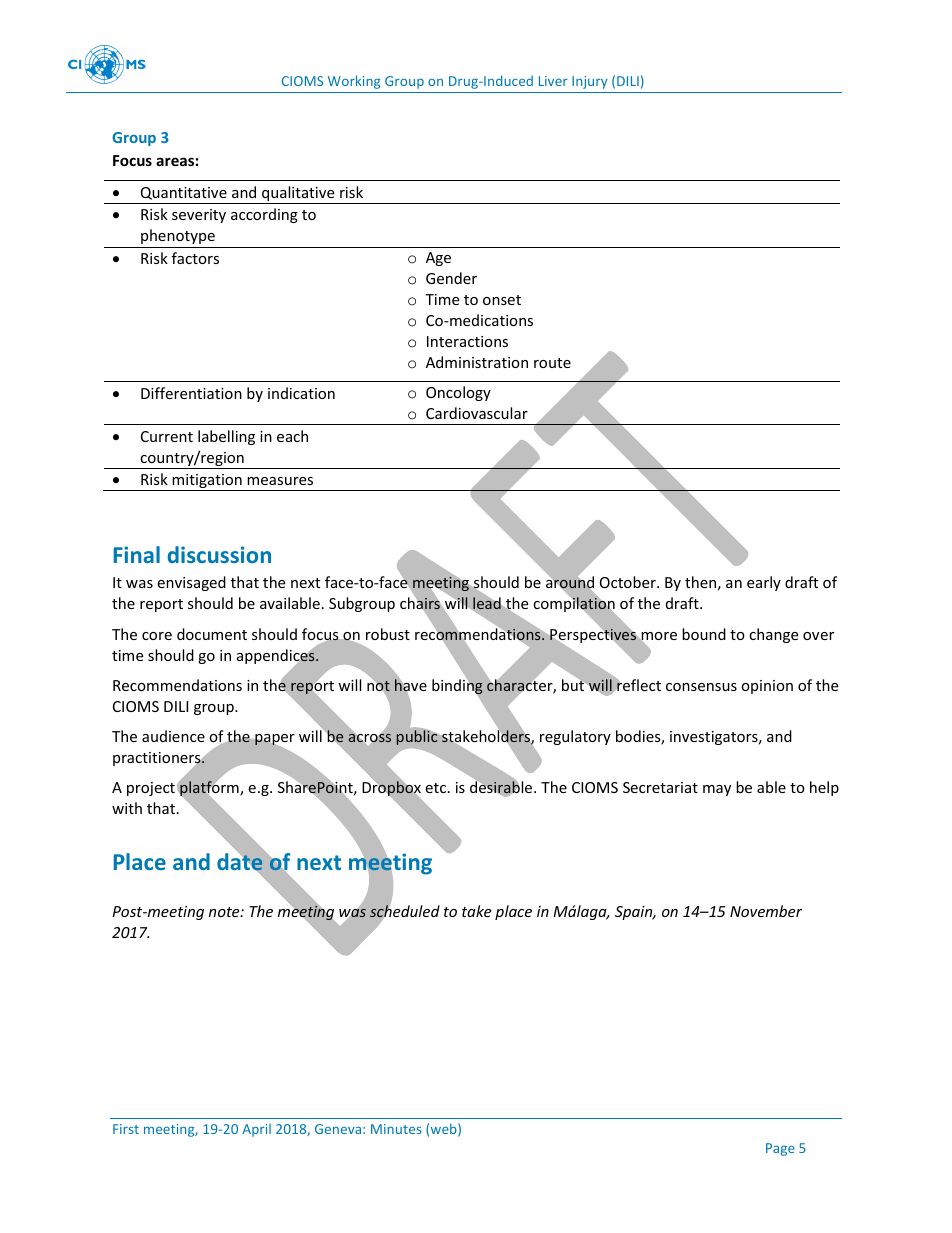 The width and height of the screenshot is (952, 1233). What do you see at coordinates (590, 82) in the screenshot?
I see `Injury` at bounding box center [590, 82].
